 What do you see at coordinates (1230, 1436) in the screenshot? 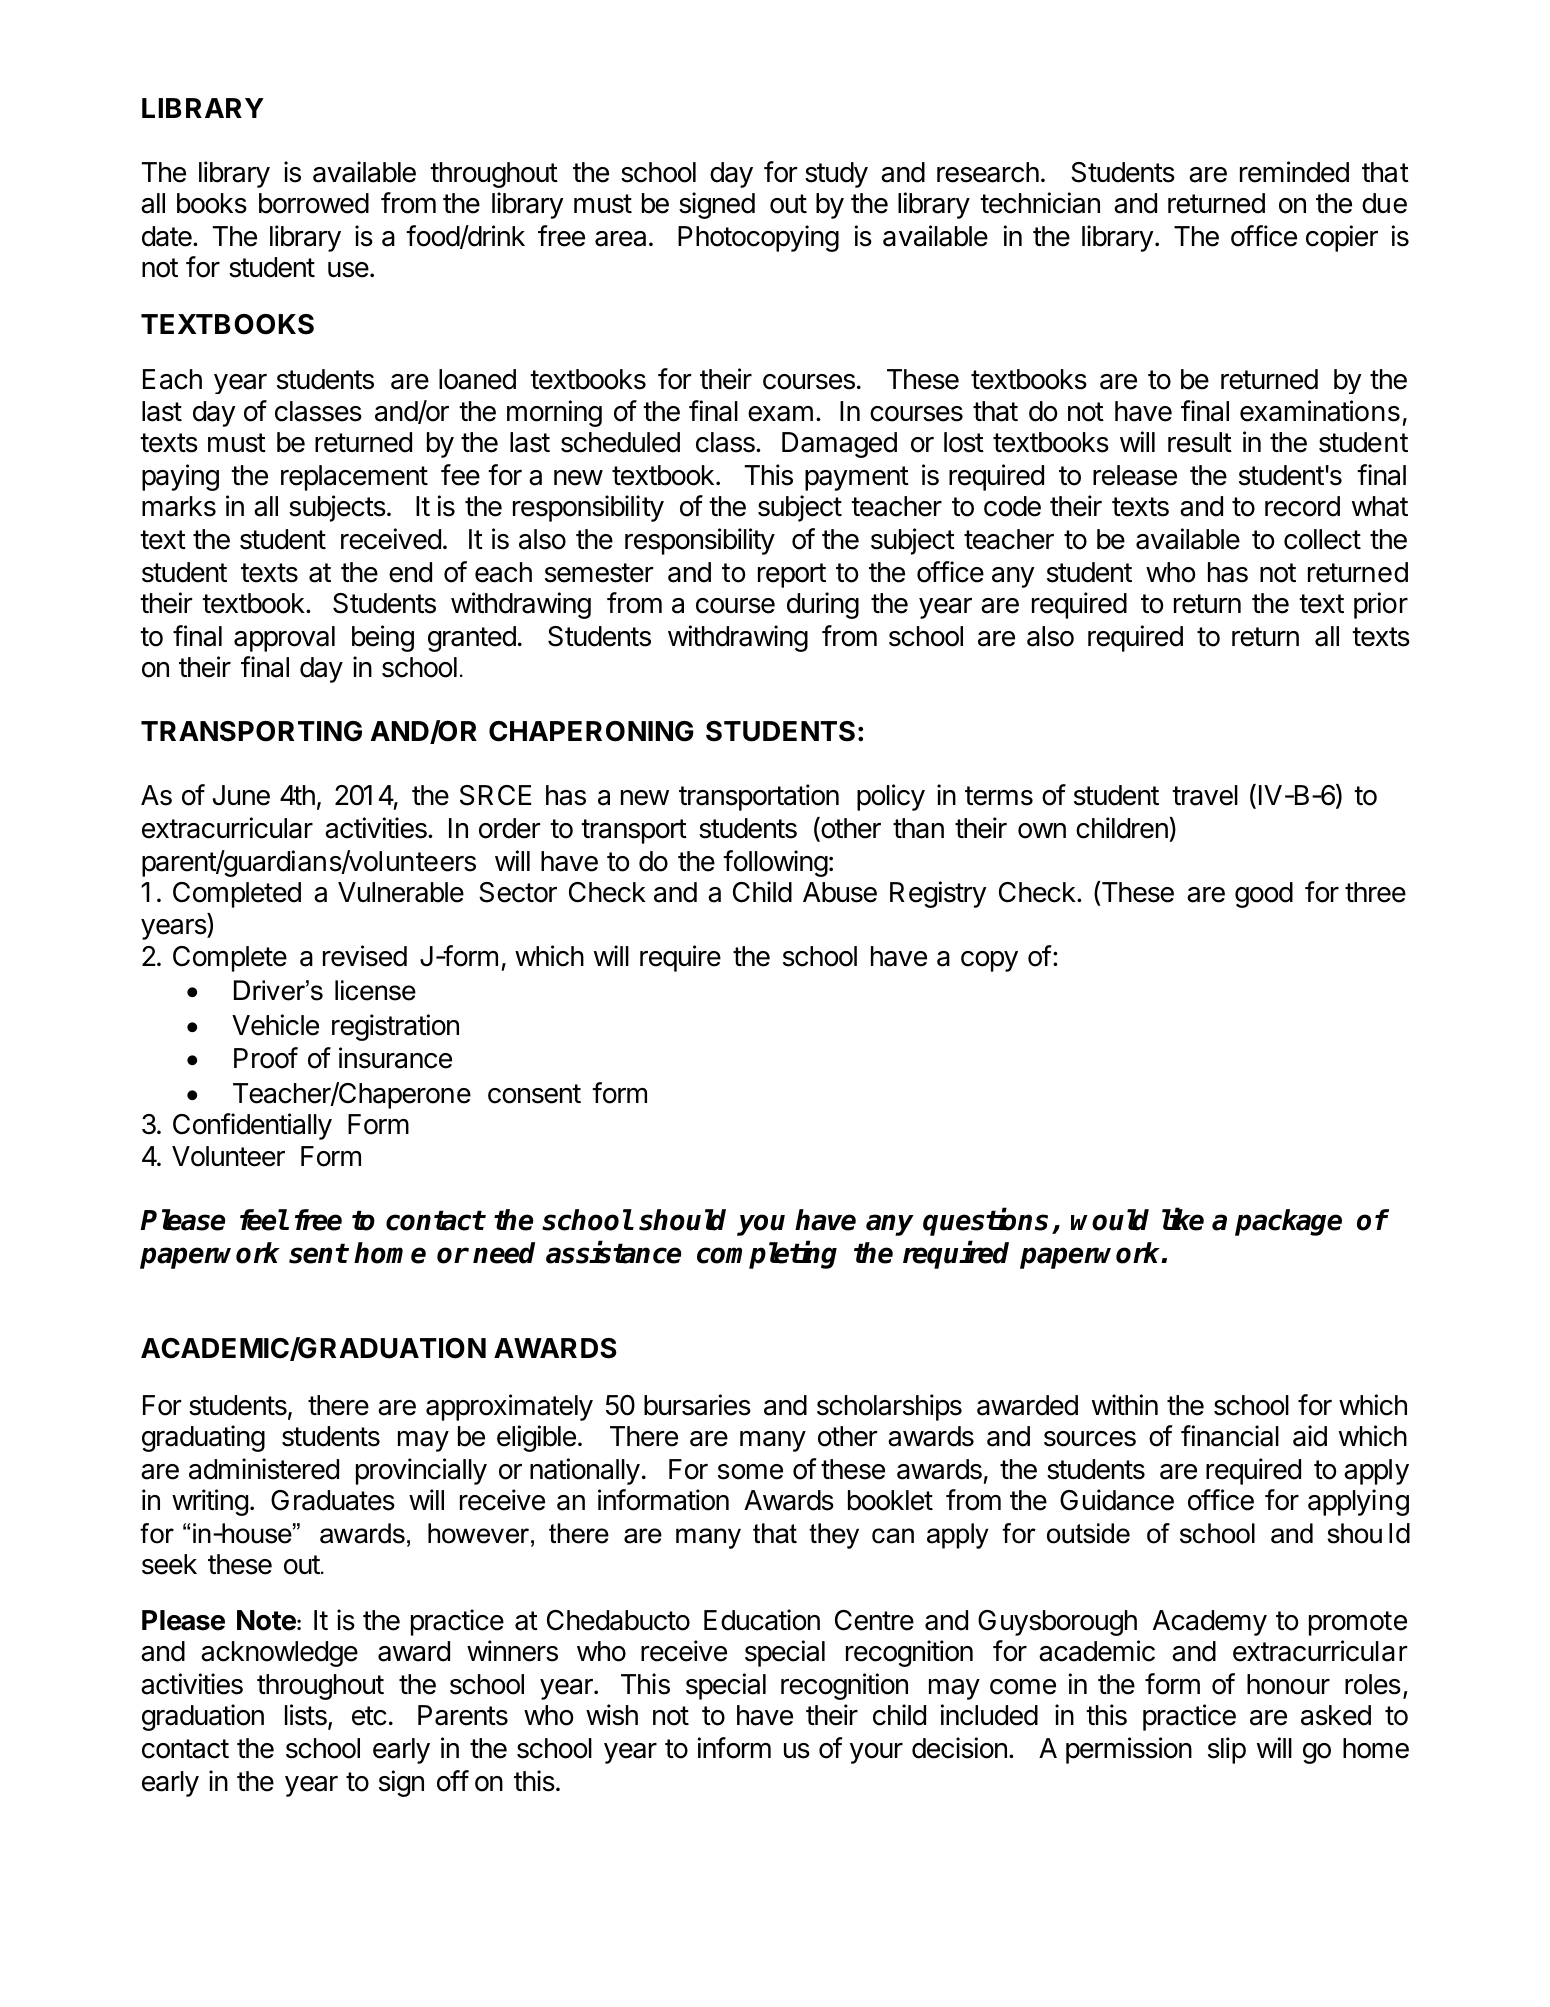
I see `financial` at bounding box center [1230, 1436].
